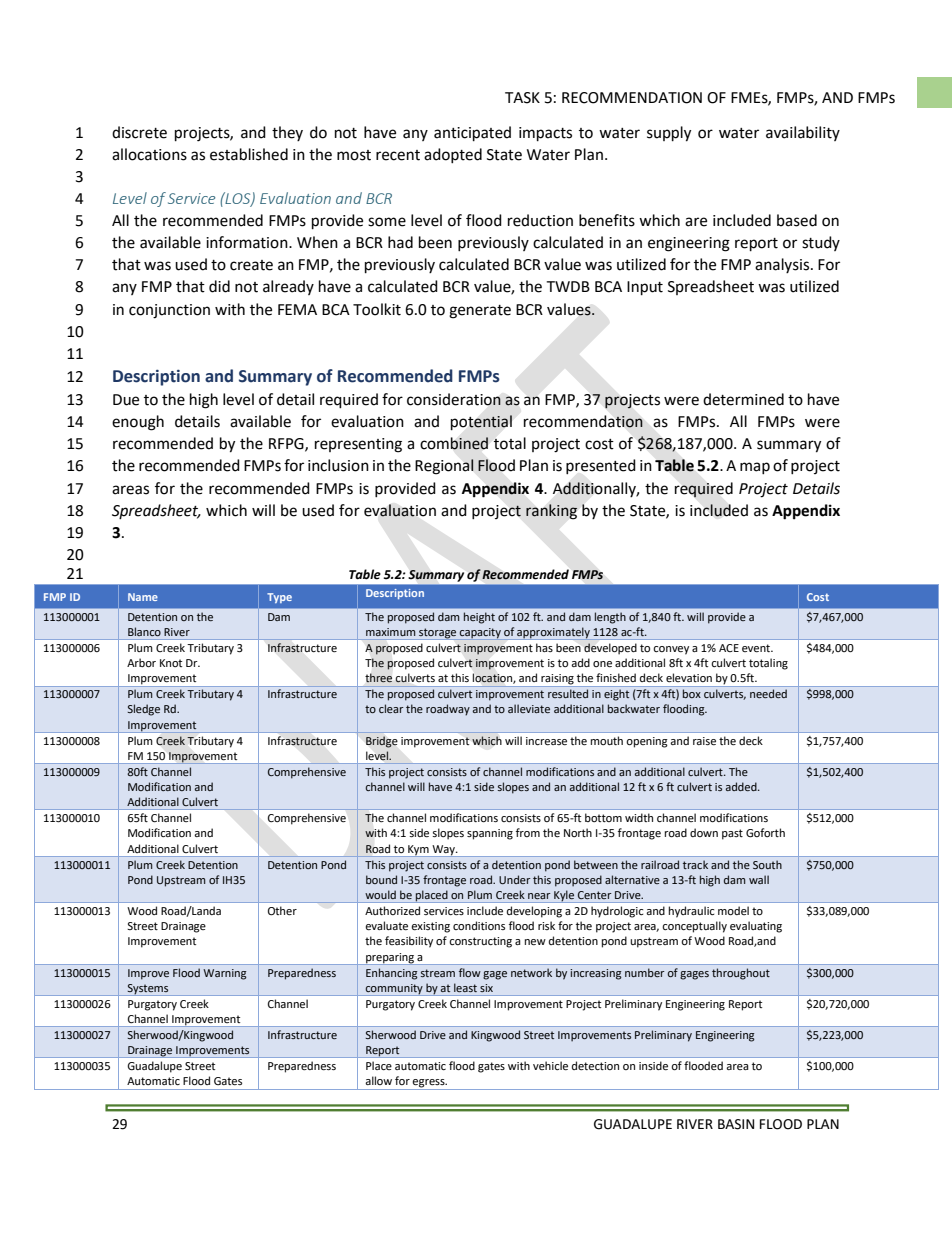  What do you see at coordinates (148, 990) in the screenshot?
I see `Systems` at bounding box center [148, 990].
